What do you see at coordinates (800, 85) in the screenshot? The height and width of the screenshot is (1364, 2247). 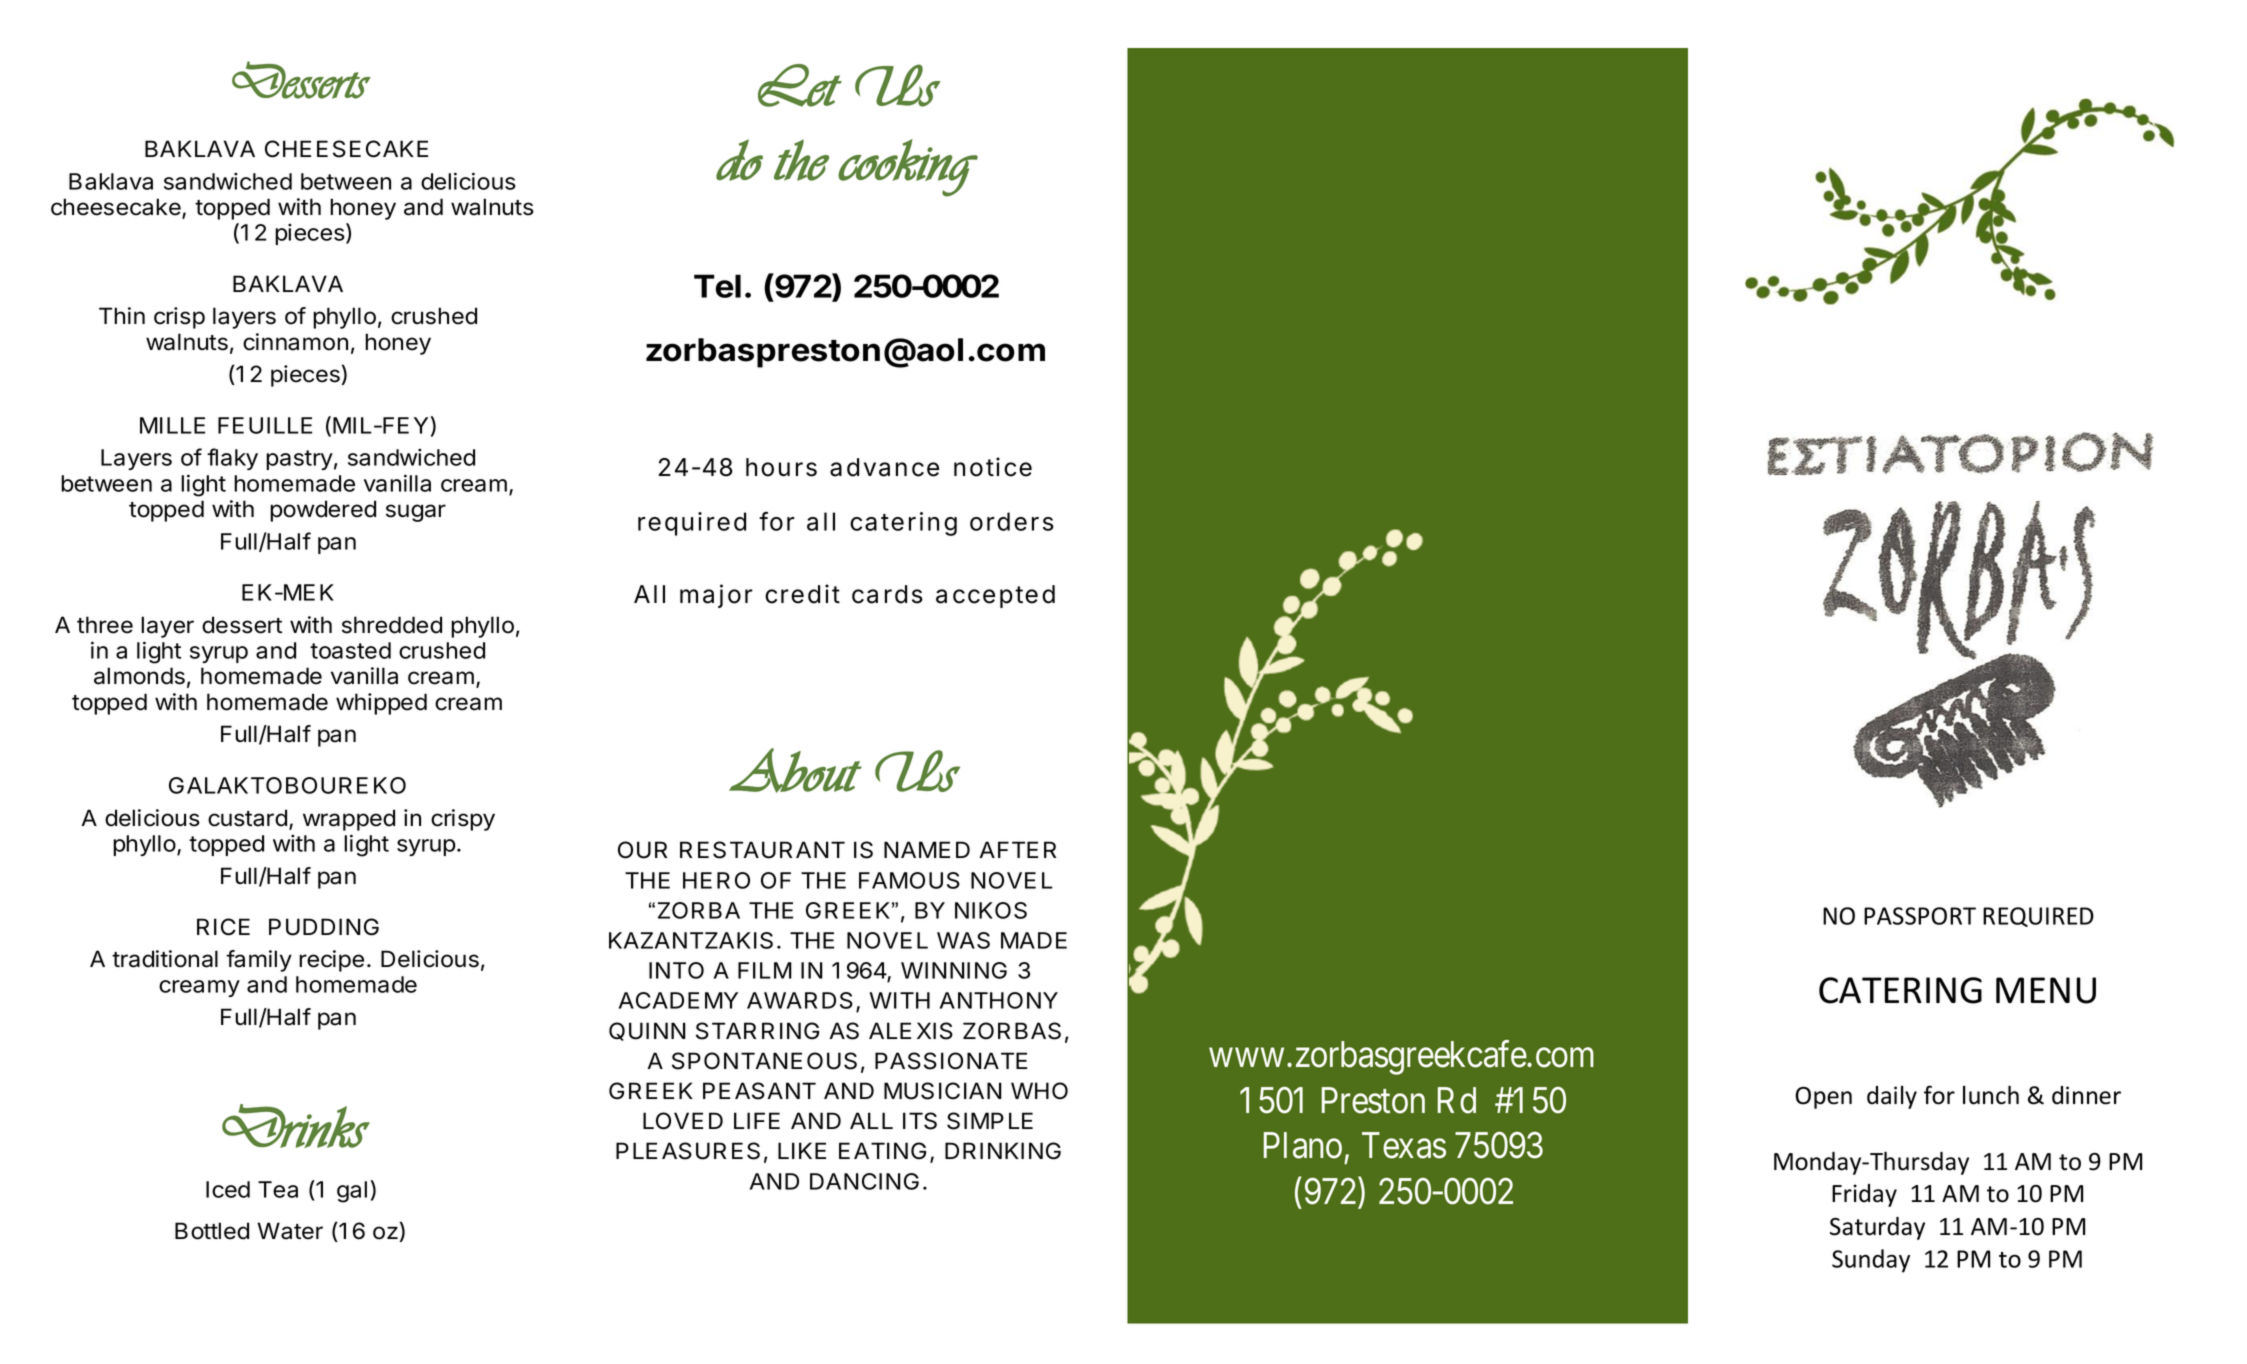 I see `Let` at bounding box center [800, 85].
